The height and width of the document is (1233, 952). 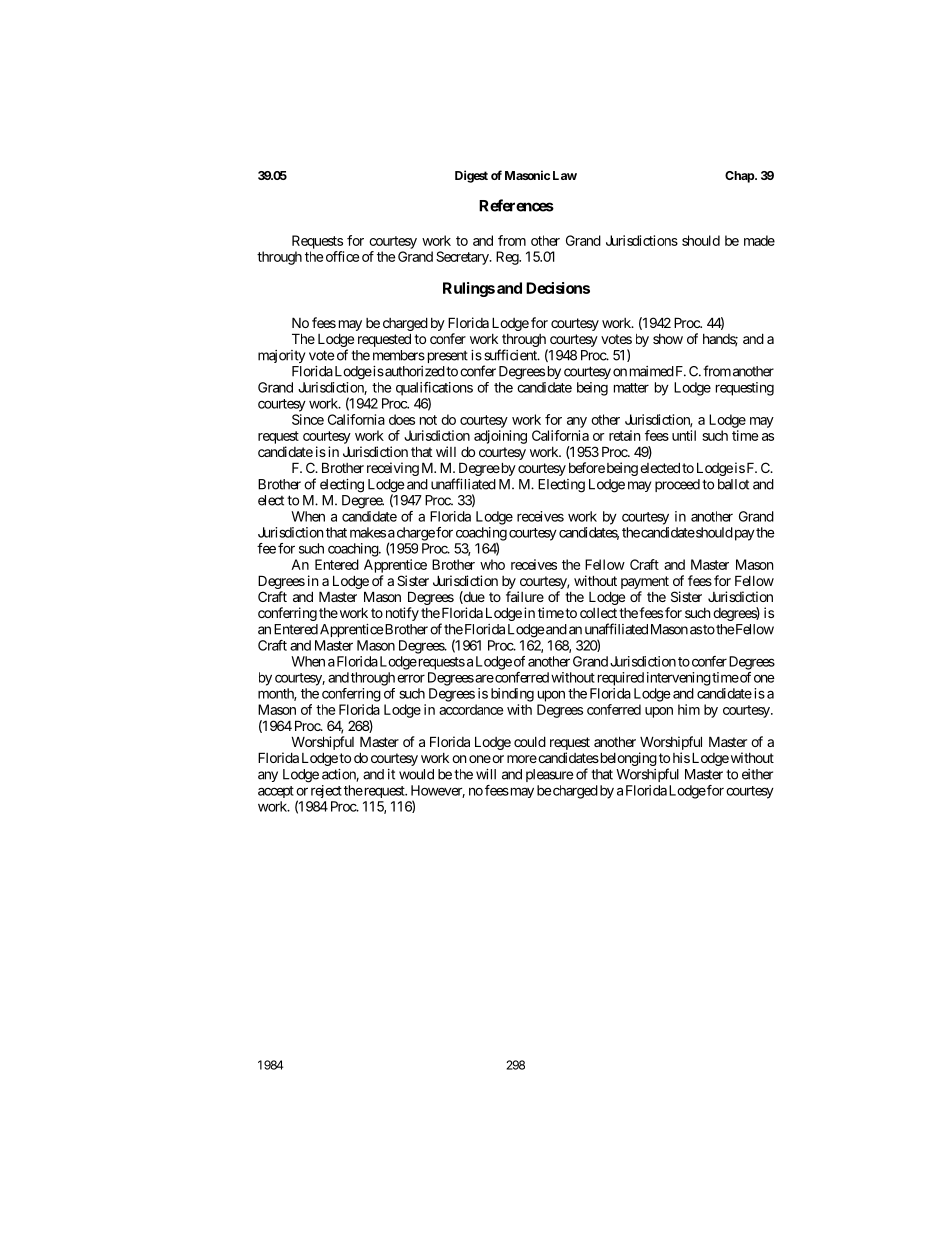 What do you see at coordinates (631, 388) in the document?
I see `matter` at bounding box center [631, 388].
